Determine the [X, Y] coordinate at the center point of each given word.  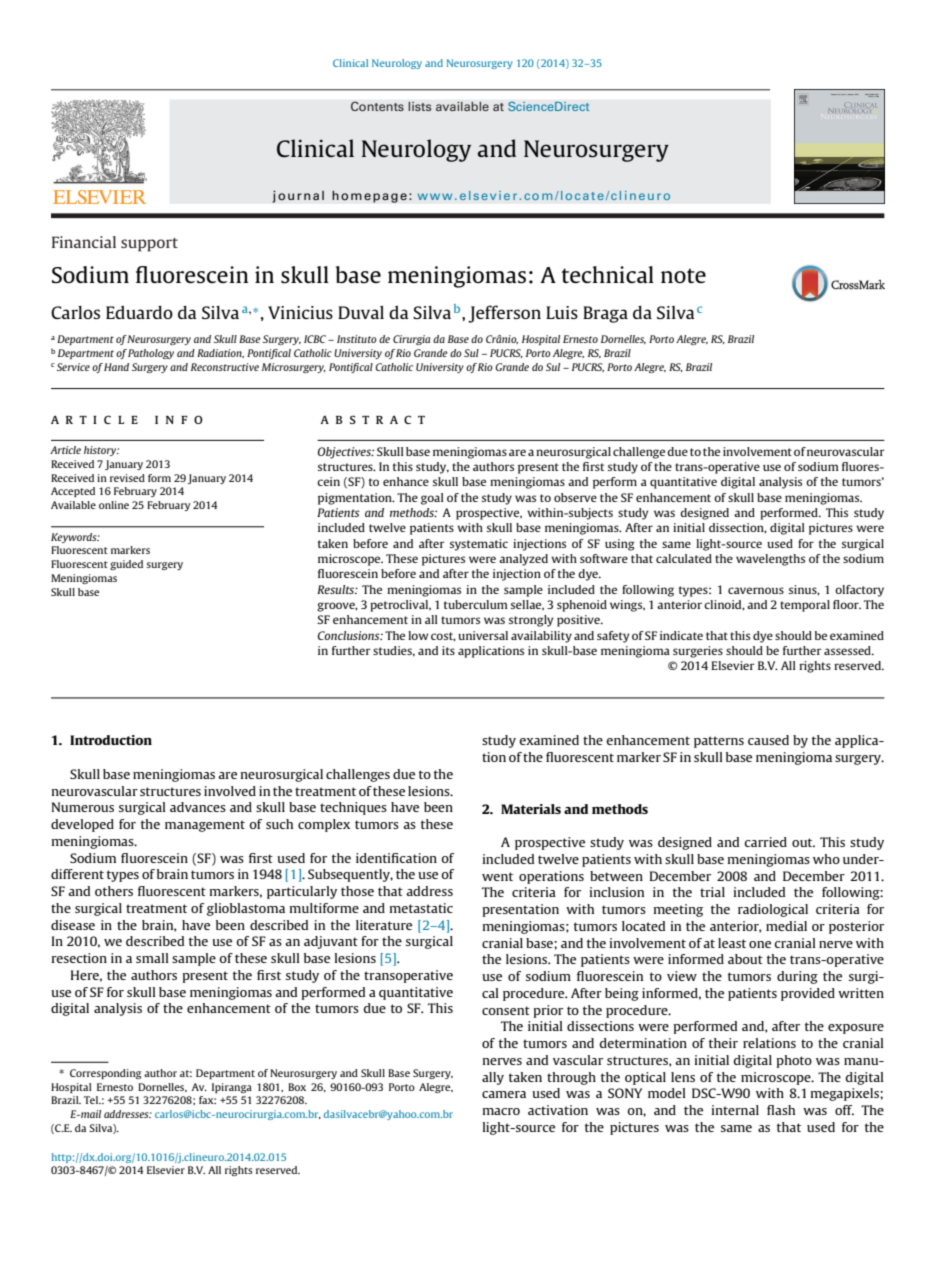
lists [420, 106]
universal [483, 635]
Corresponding [105, 1074]
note [683, 275]
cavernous [756, 590]
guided [126, 565]
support [149, 245]
